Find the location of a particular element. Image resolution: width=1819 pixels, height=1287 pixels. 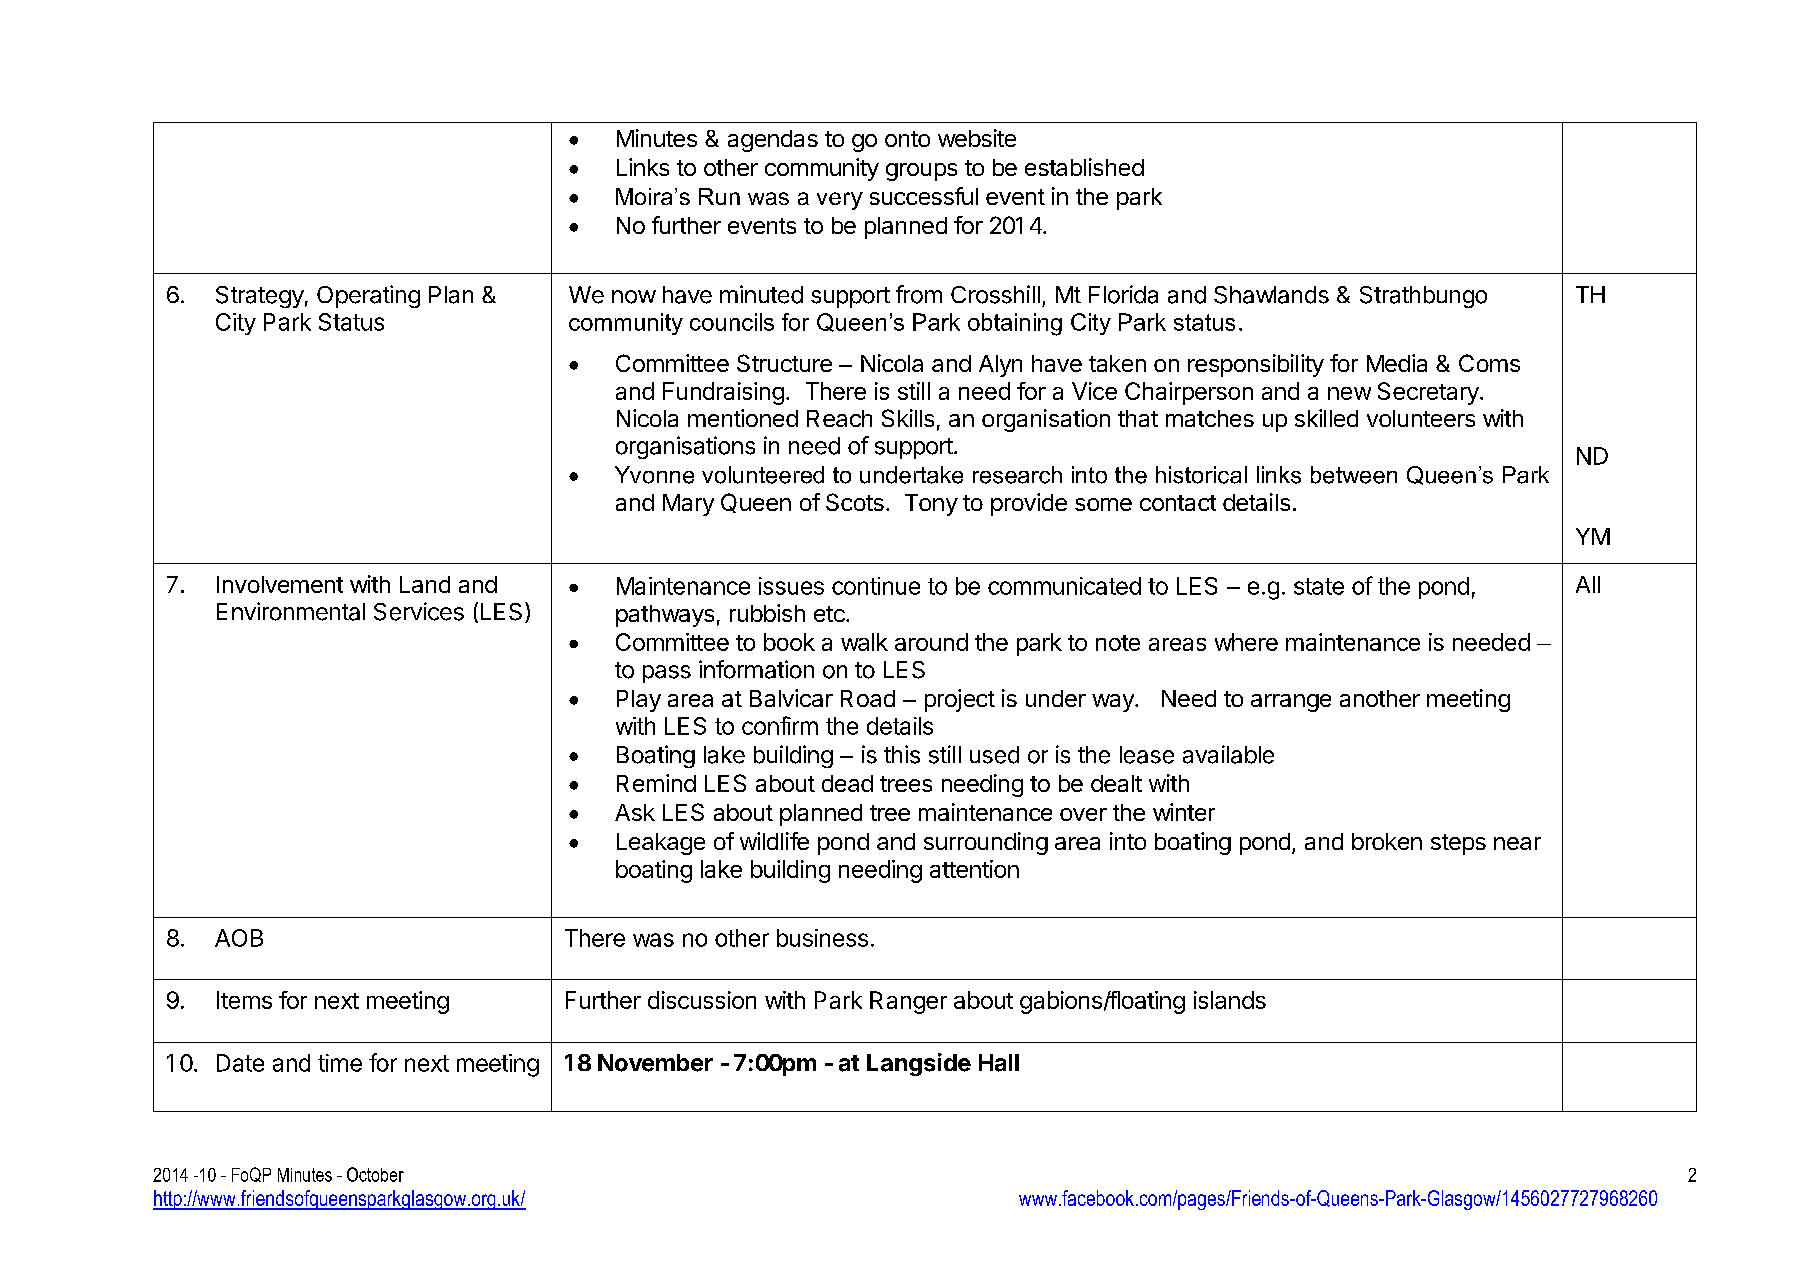

walk is located at coordinates (864, 642).
